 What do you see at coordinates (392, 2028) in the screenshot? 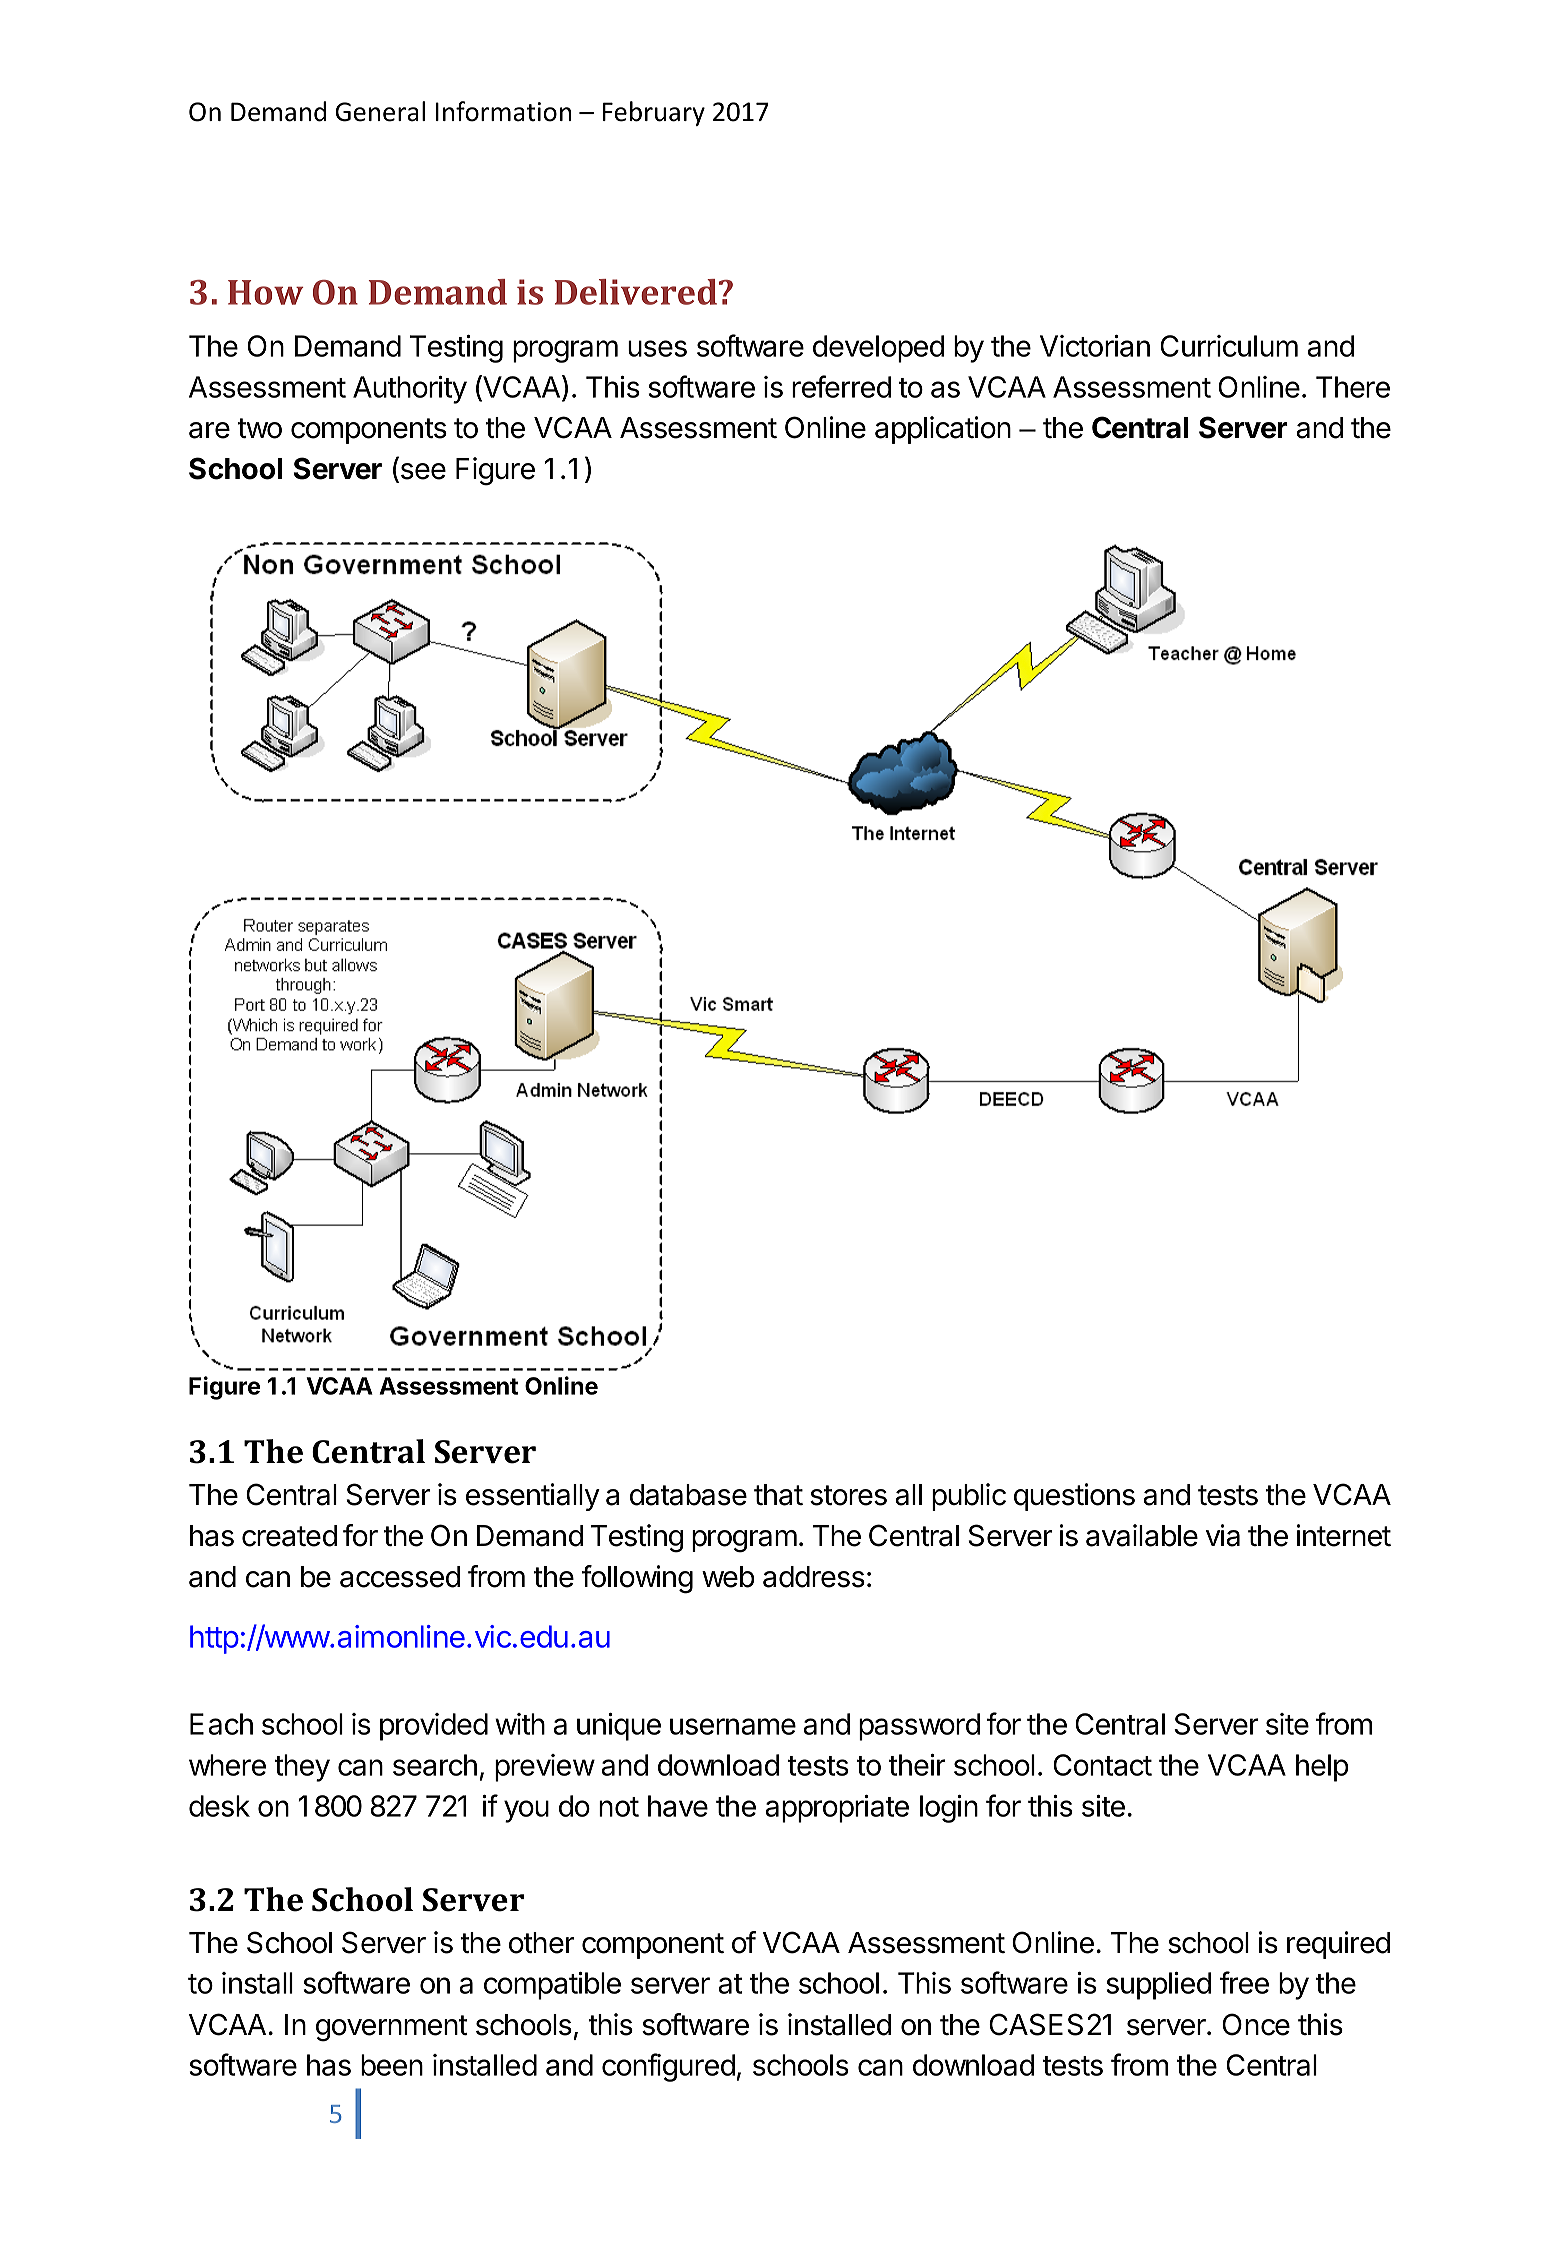
I see `government` at bounding box center [392, 2028].
